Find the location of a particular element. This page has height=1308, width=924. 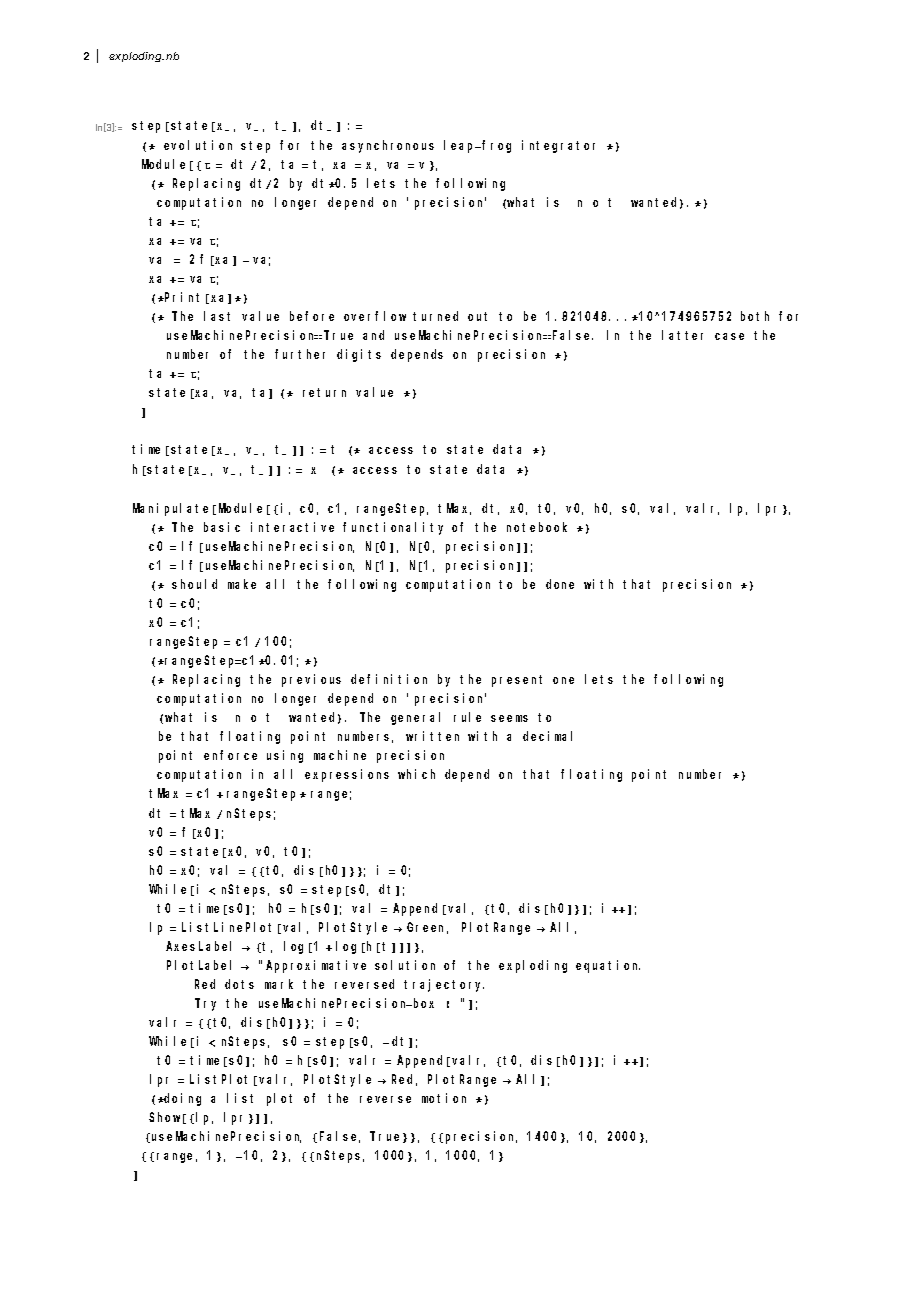

digits is located at coordinates (359, 355).
